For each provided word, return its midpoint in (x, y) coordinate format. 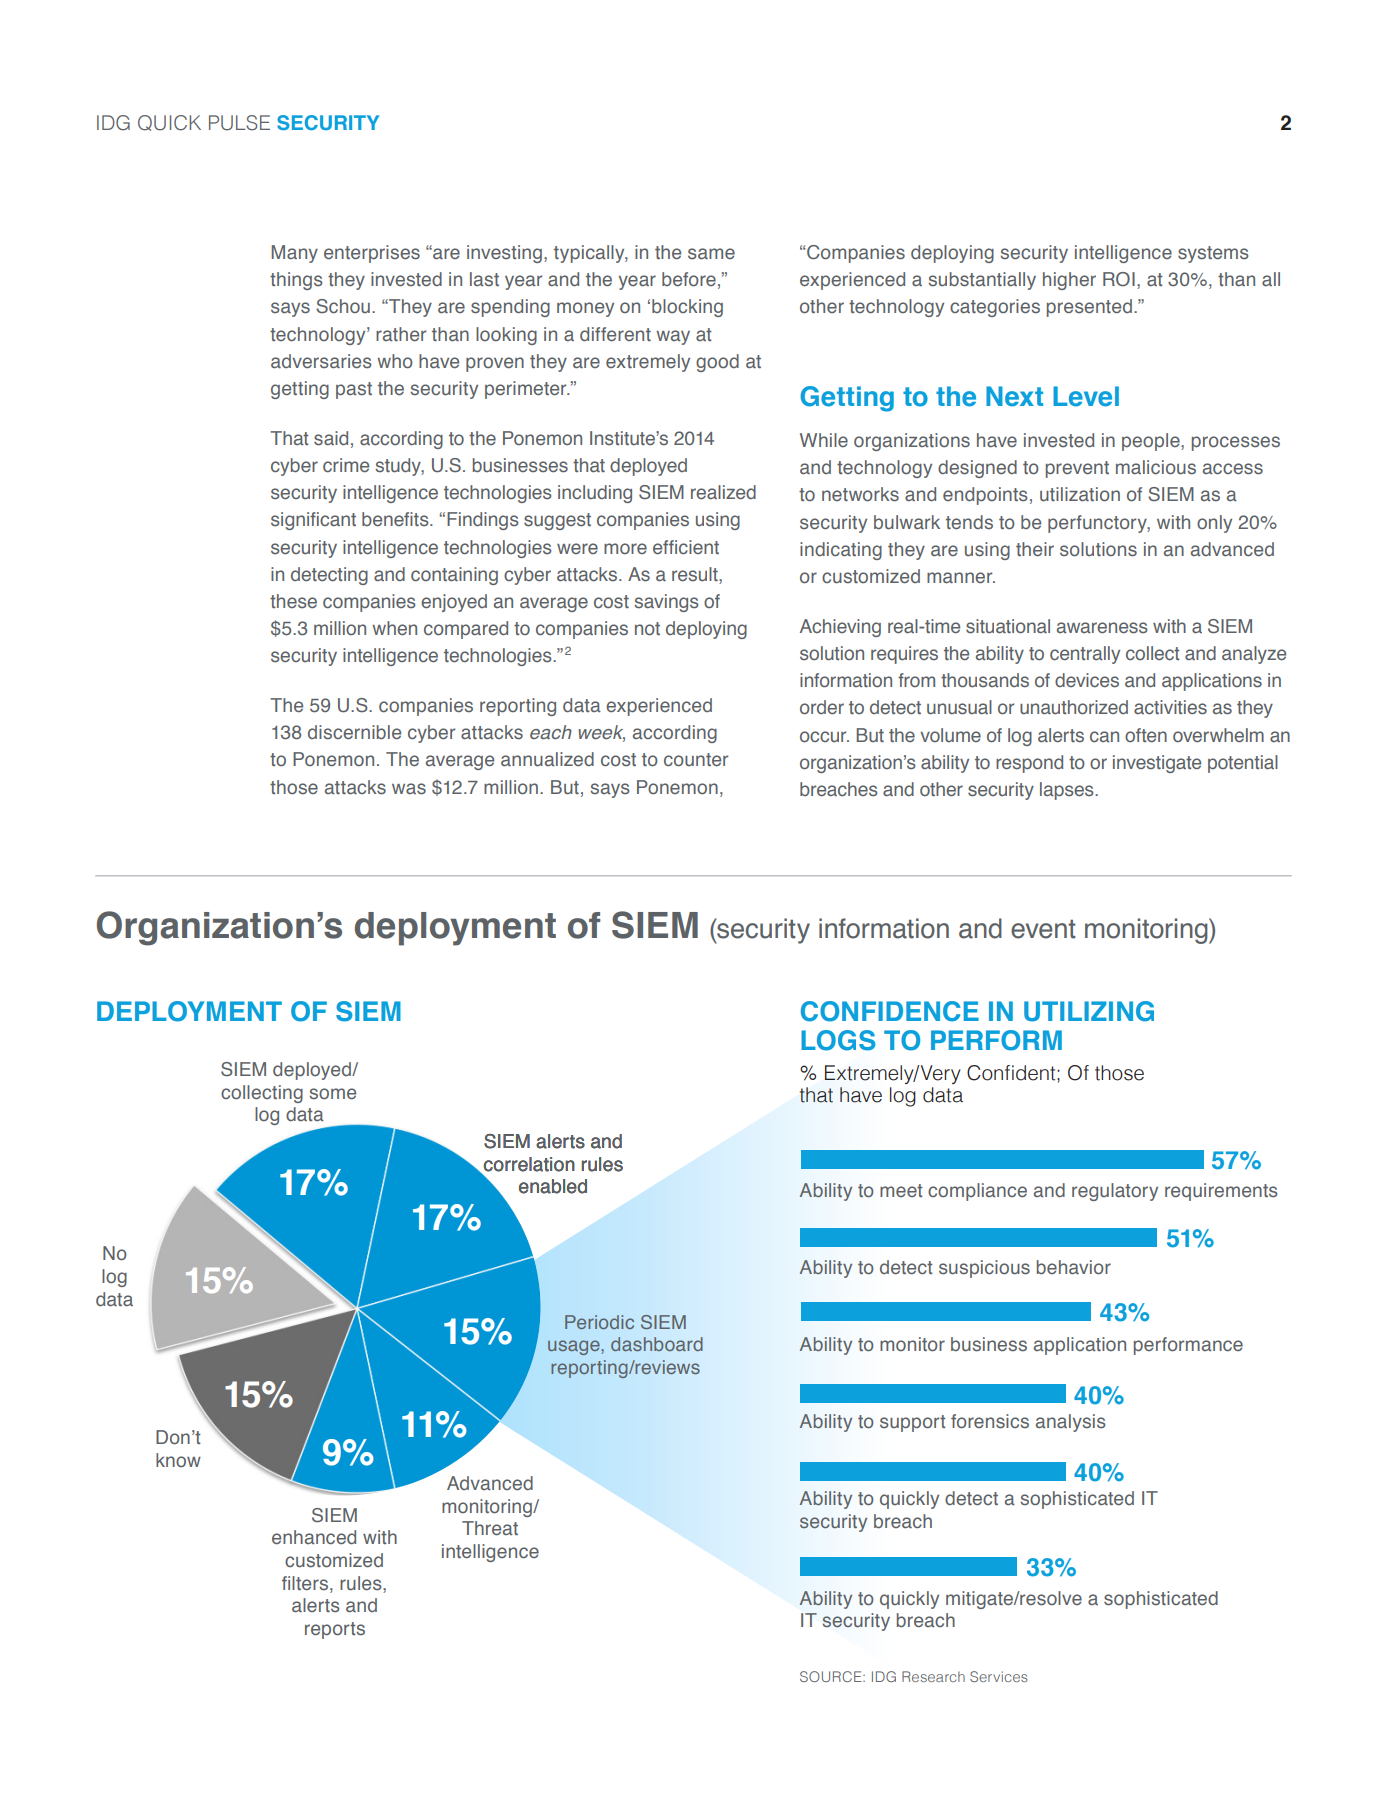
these (293, 601)
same (711, 254)
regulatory (1115, 1192)
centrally (1085, 655)
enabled (553, 1186)
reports (335, 1630)
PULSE (239, 123)
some (332, 1094)
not (647, 628)
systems (1213, 254)
